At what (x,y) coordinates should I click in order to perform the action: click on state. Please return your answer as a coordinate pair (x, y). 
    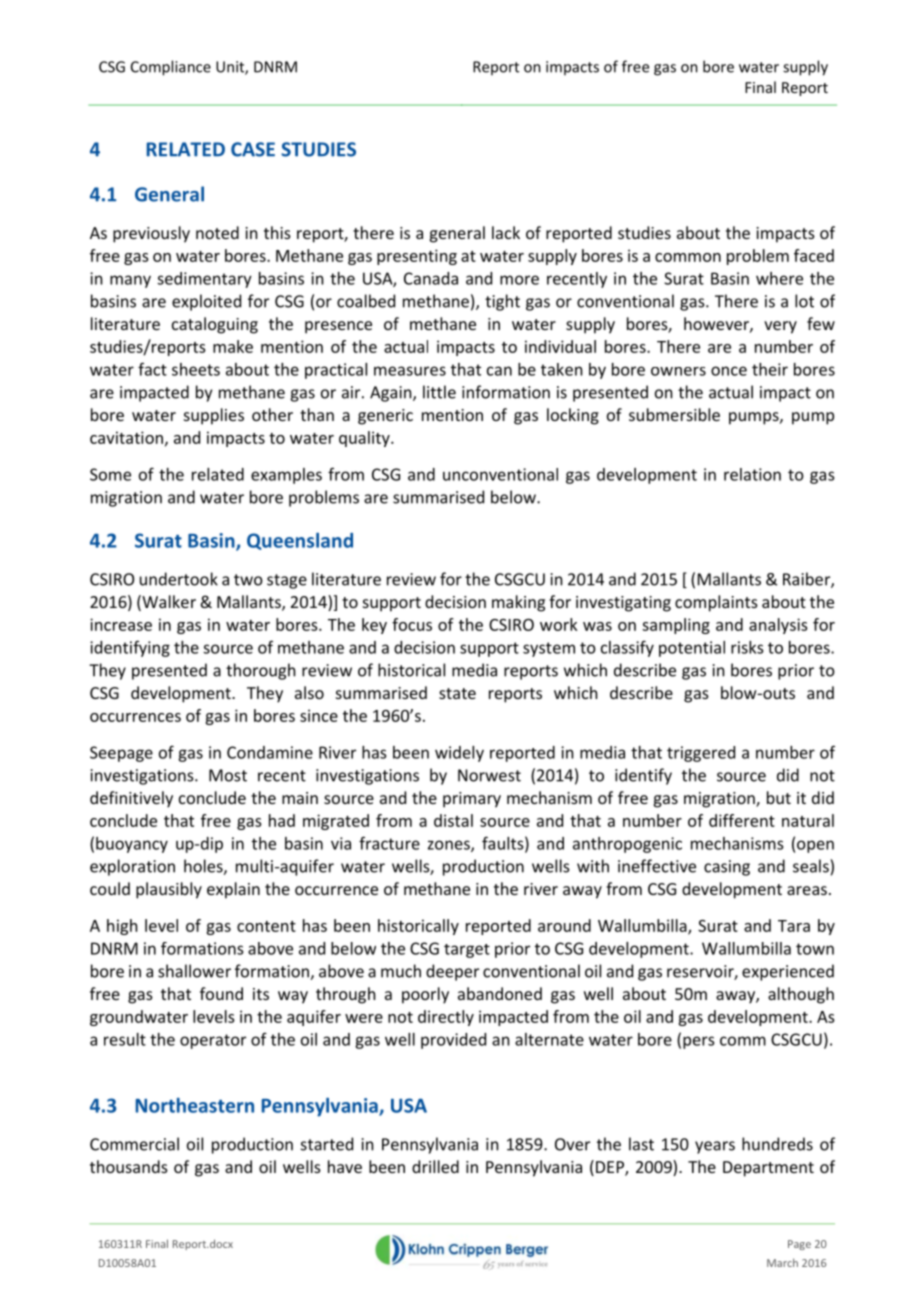
    Looking at the image, I should click on (457, 693).
